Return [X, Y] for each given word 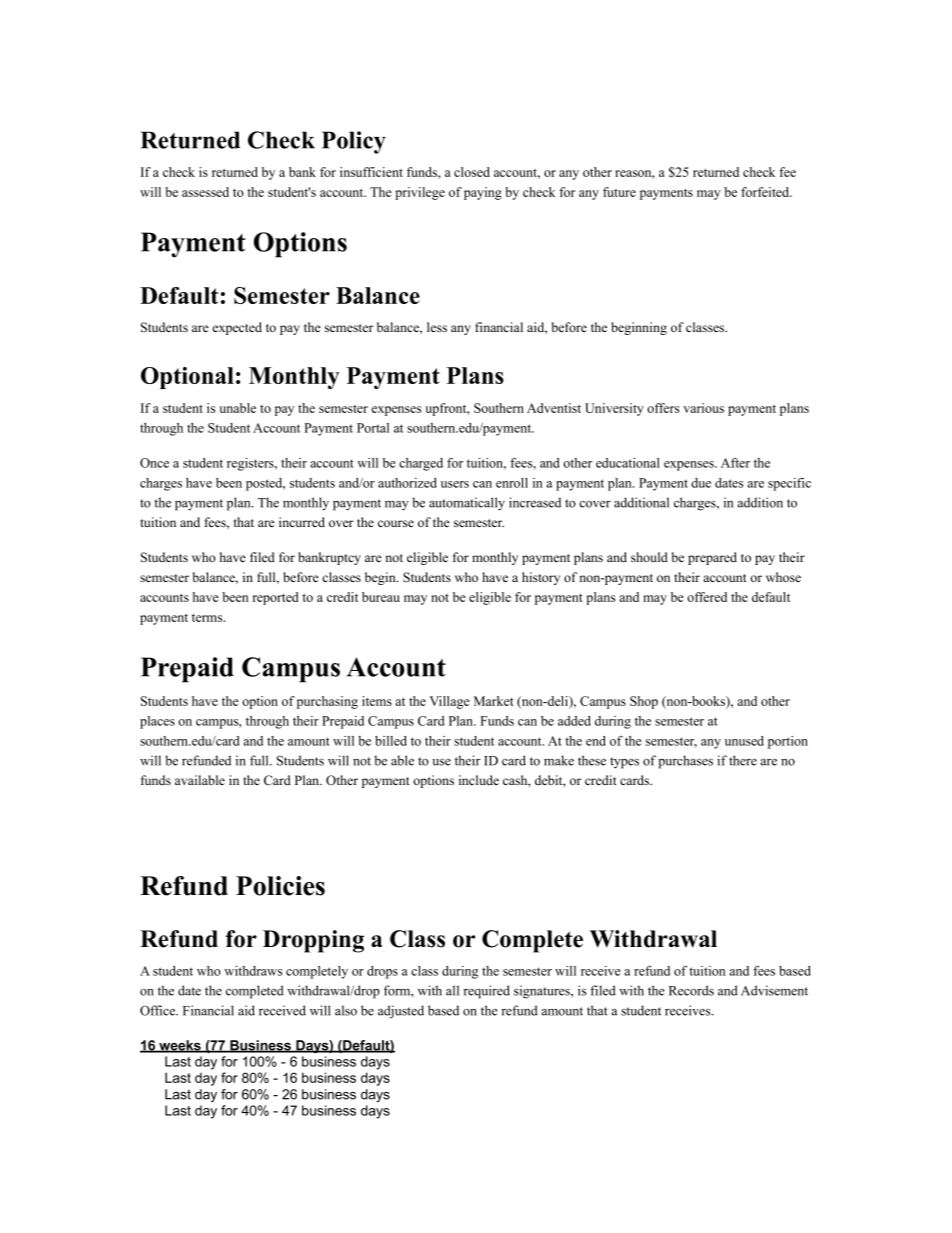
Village [449, 702]
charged [421, 464]
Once [154, 463]
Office [159, 1010]
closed [472, 172]
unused [744, 741]
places [157, 722]
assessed [205, 192]
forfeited [766, 192]
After [735, 463]
